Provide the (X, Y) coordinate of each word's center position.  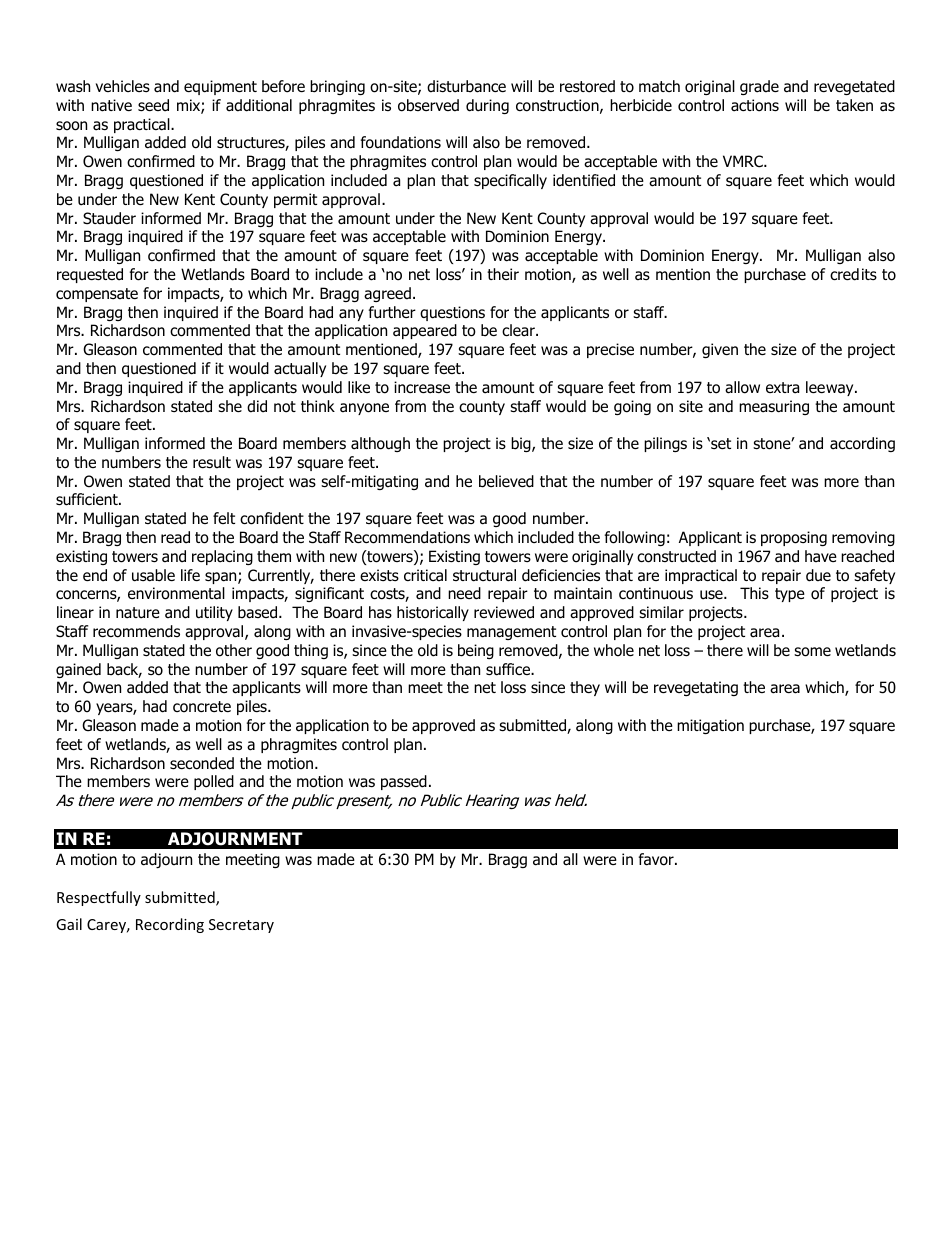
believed (506, 481)
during (487, 106)
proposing (794, 538)
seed (153, 105)
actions (755, 105)
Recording (170, 925)
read (175, 537)
